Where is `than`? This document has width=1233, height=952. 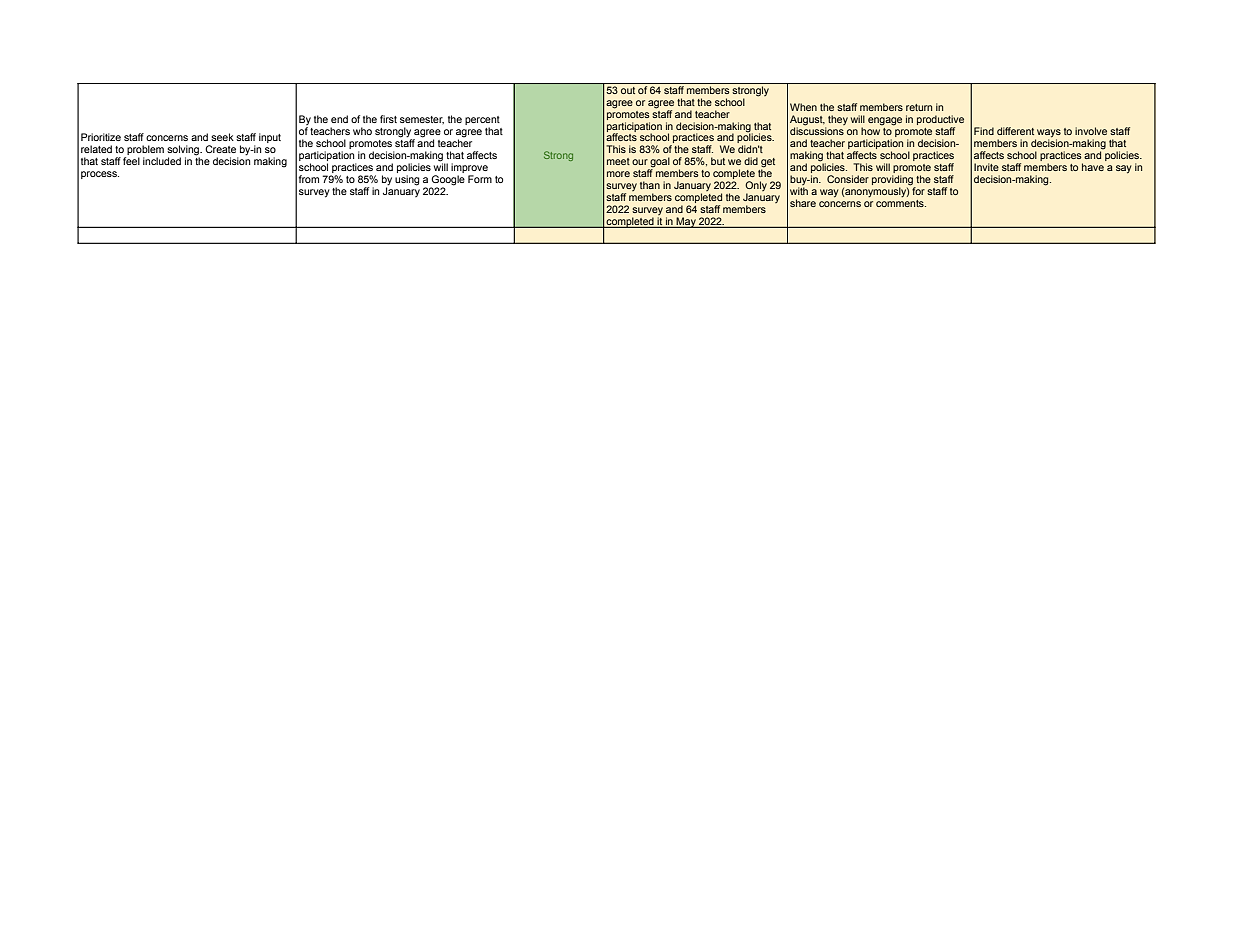 than is located at coordinates (650, 185).
